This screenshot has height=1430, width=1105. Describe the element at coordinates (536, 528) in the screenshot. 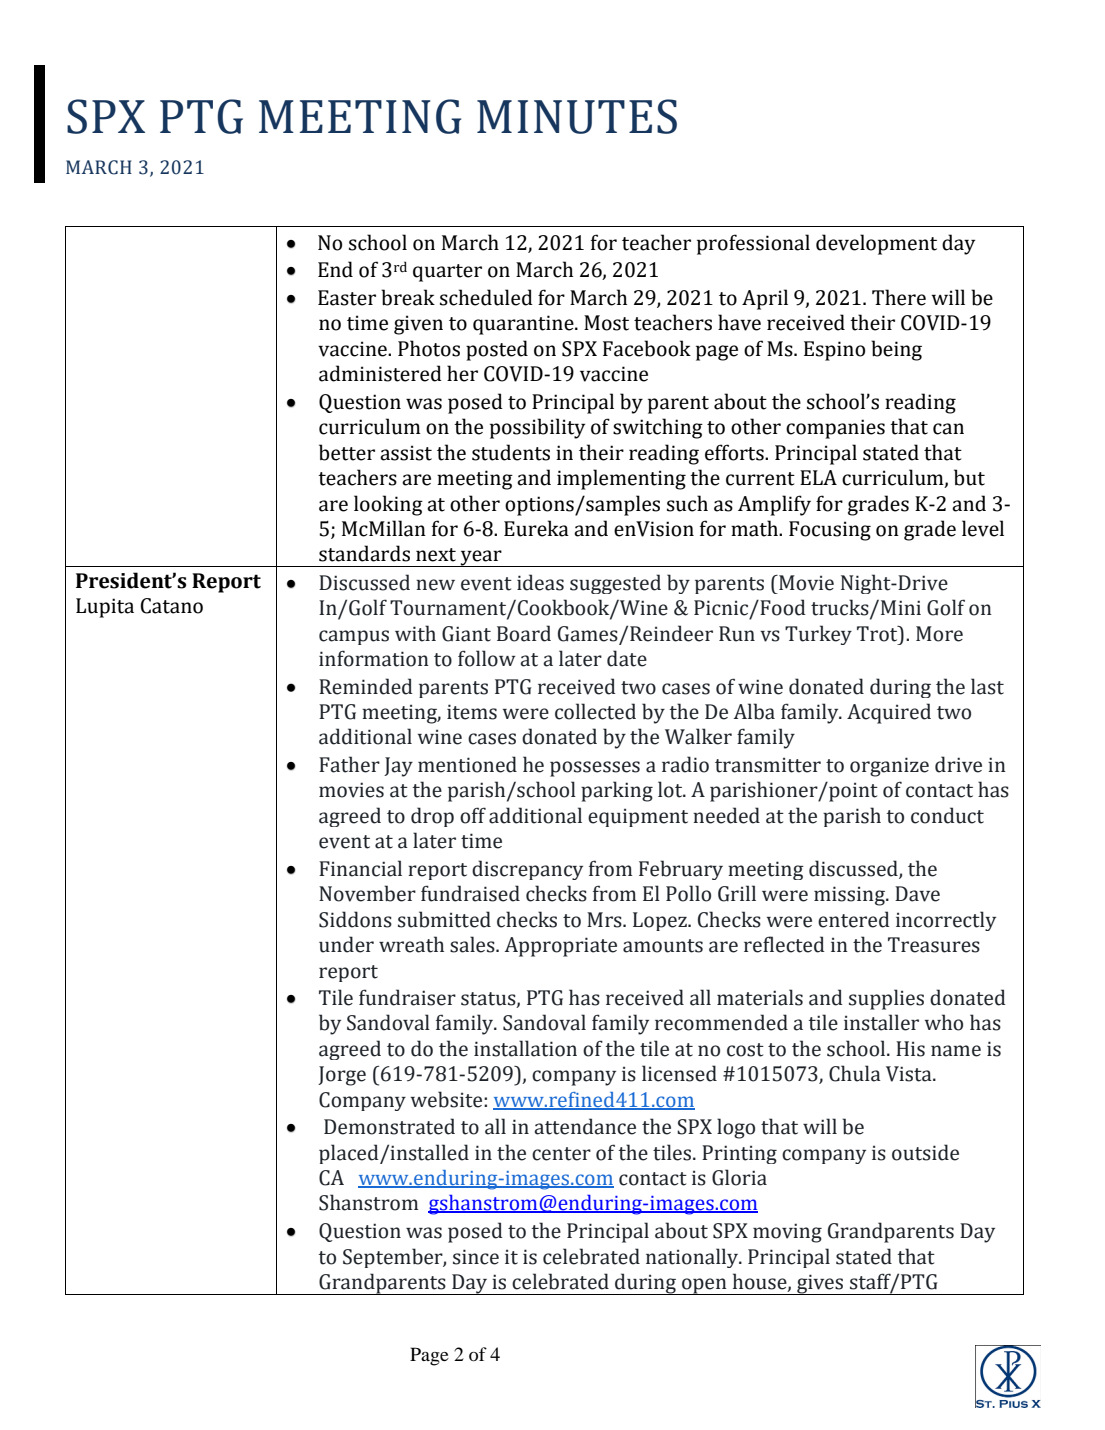

I see `Eureka` at that location.
